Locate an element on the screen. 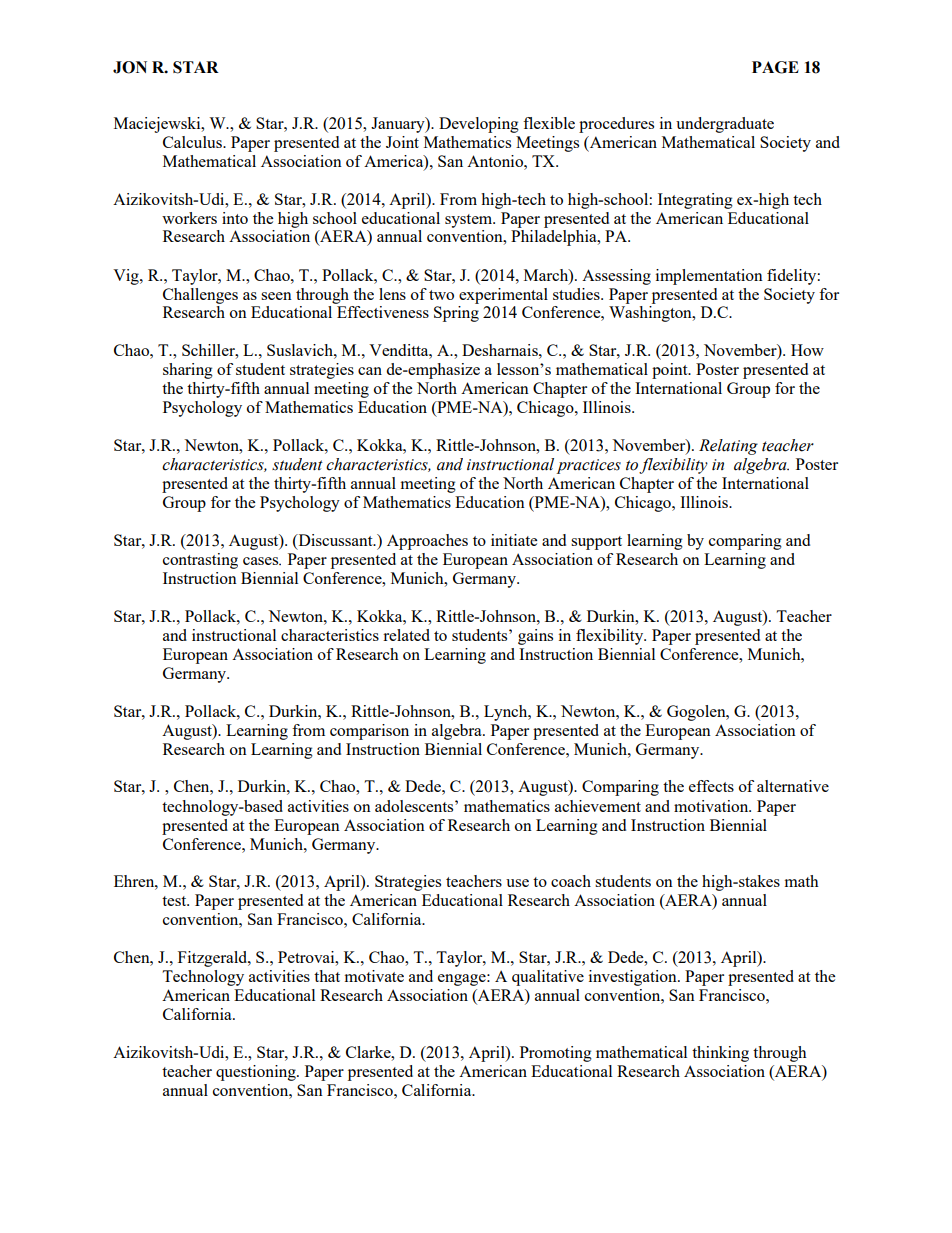 This screenshot has height=1233, width=952. undergraduate is located at coordinates (725, 125).
